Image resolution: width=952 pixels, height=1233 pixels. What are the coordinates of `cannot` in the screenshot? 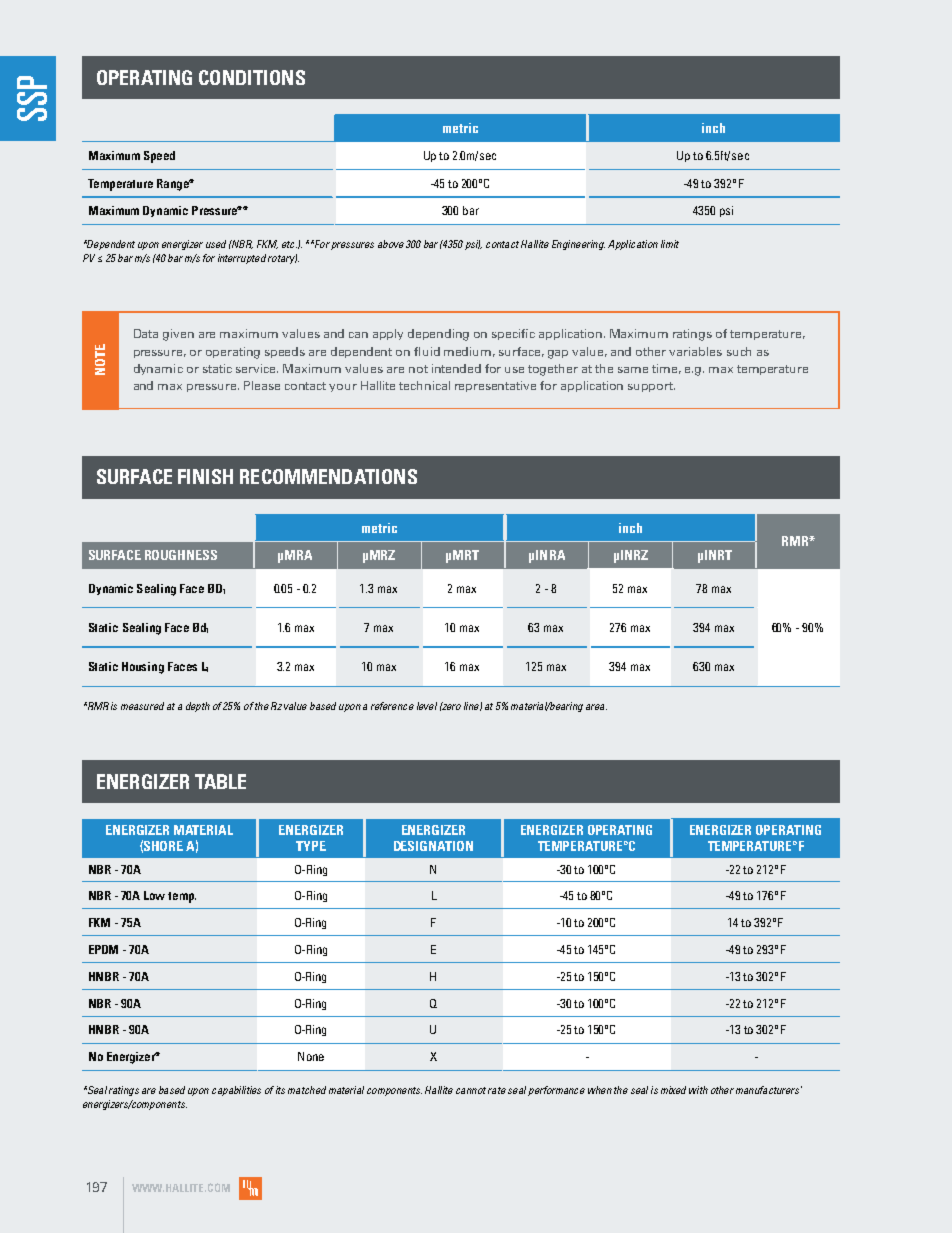 It's located at (471, 1090).
